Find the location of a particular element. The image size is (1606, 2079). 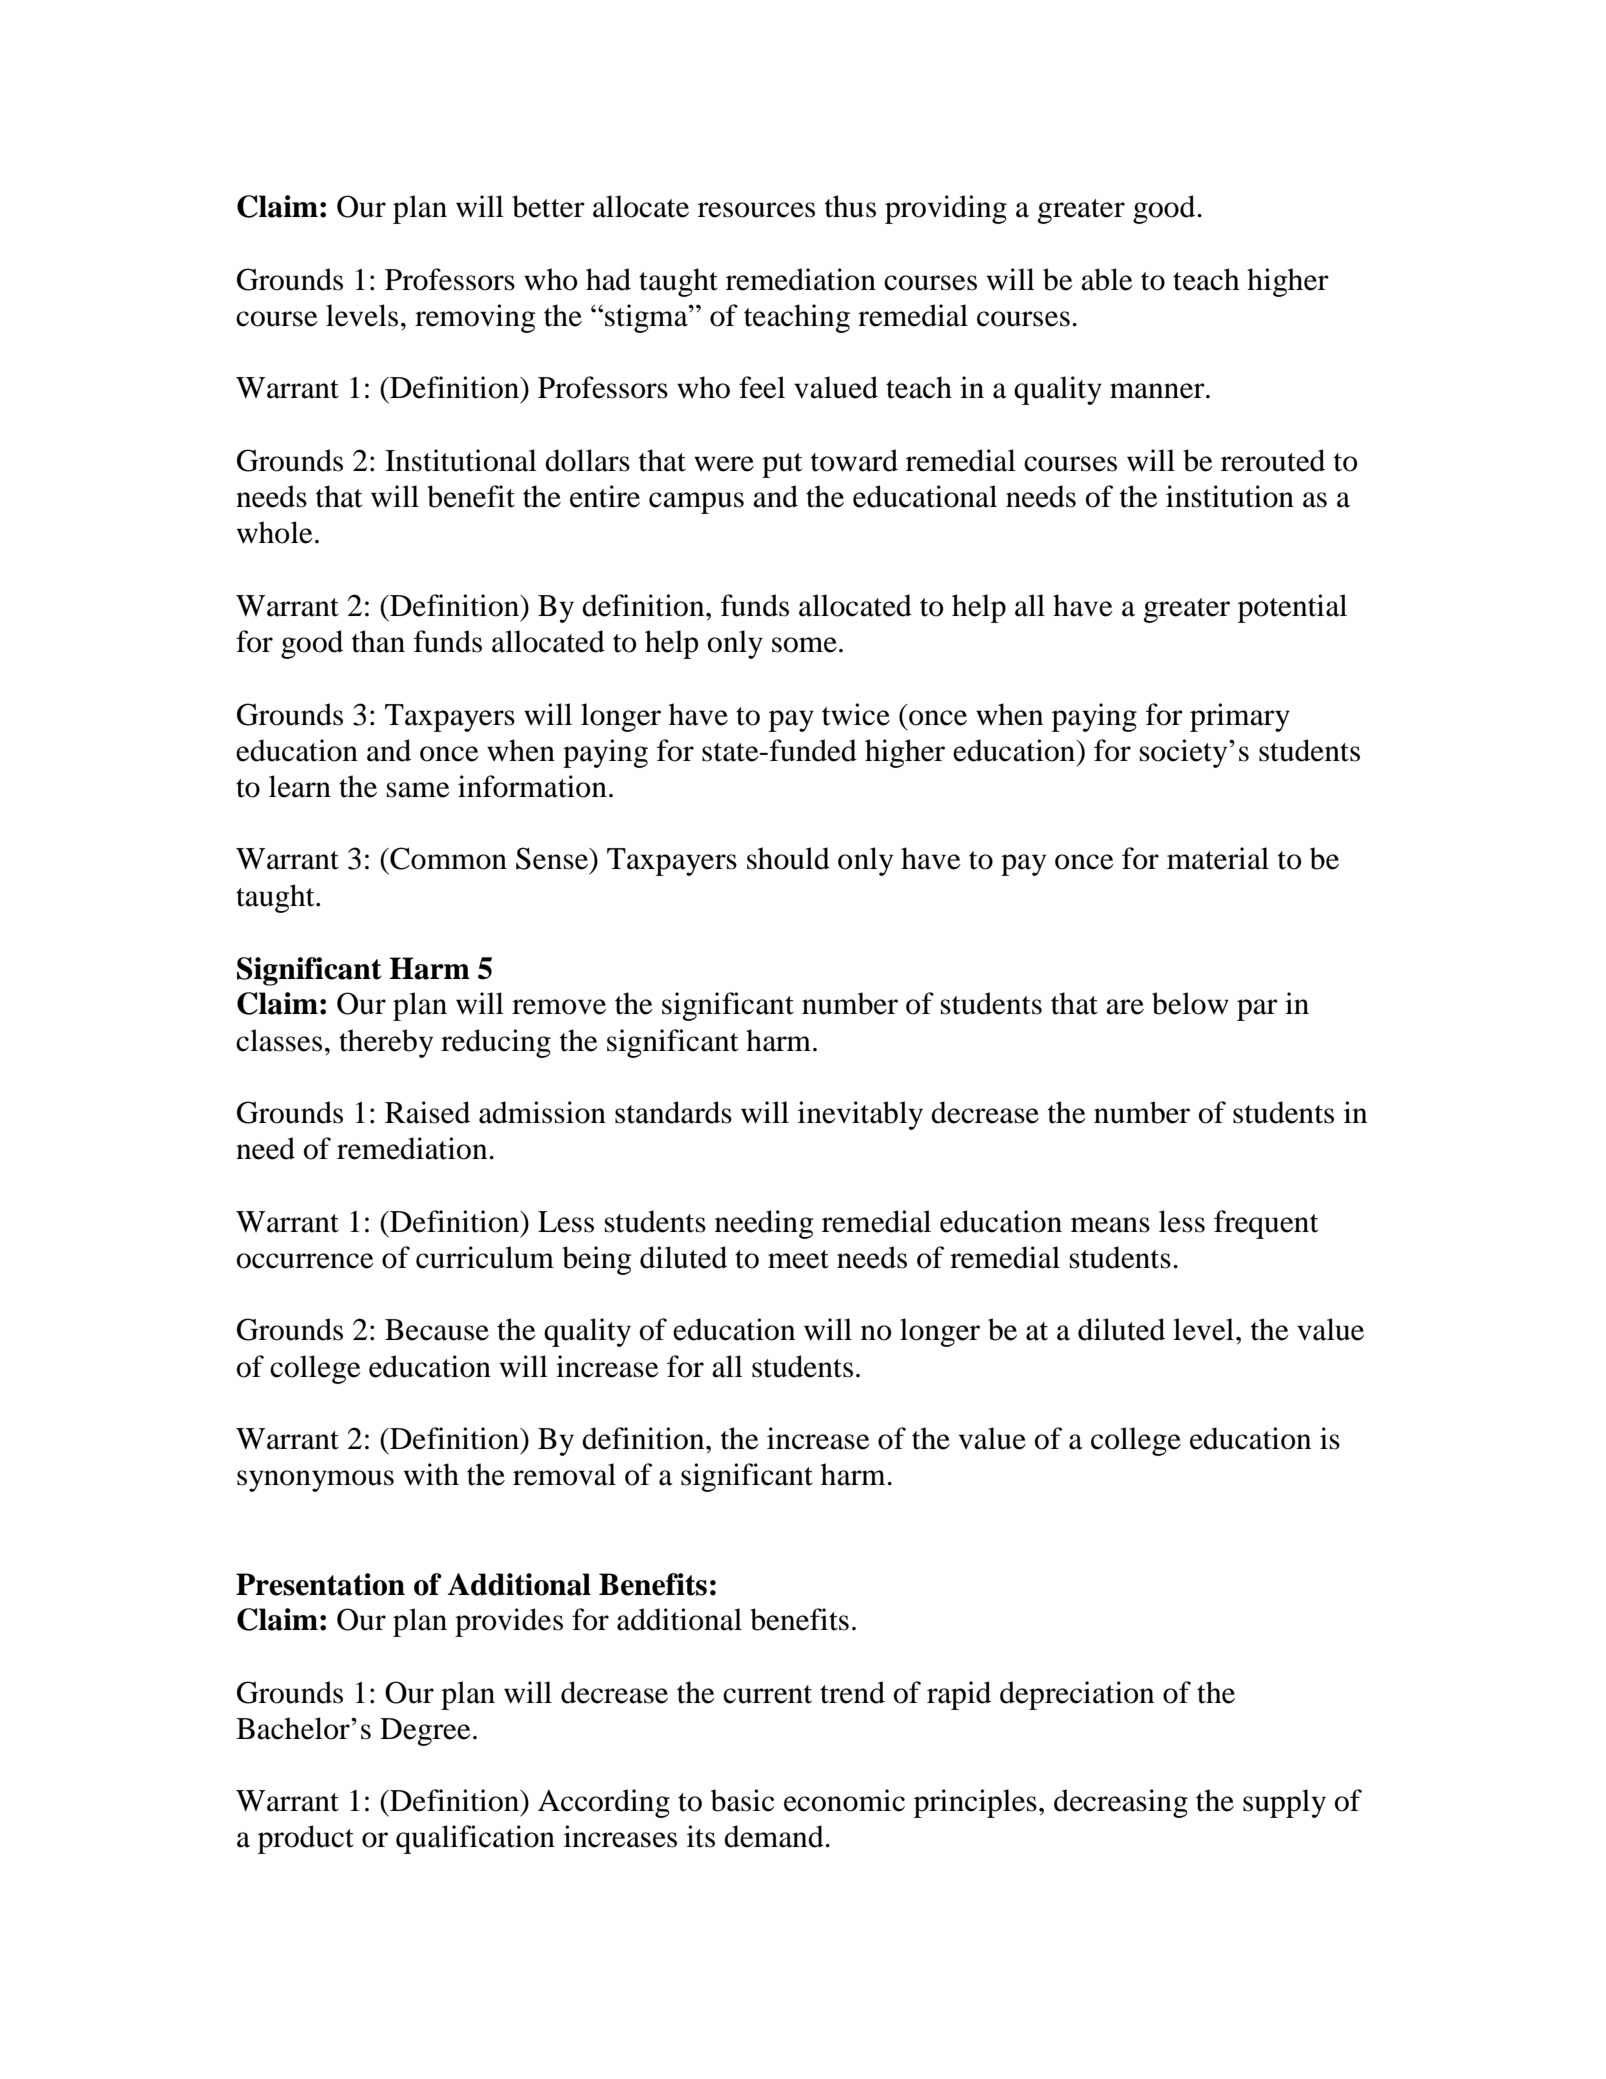

basic is located at coordinates (742, 1800).
